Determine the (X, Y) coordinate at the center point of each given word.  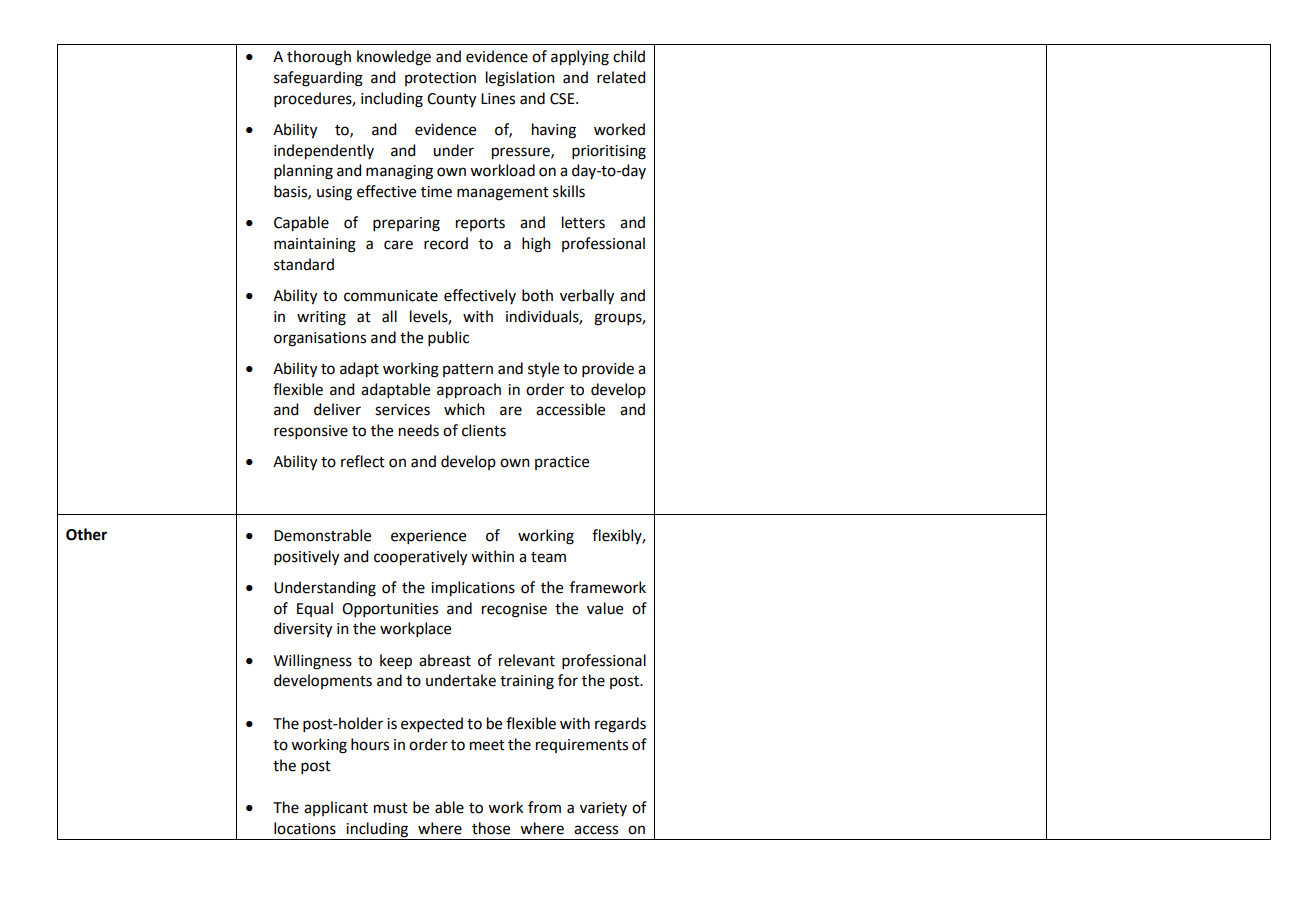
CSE (563, 99)
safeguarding (318, 79)
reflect (363, 461)
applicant (336, 808)
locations (305, 828)
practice (562, 463)
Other (86, 534)
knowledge (394, 58)
